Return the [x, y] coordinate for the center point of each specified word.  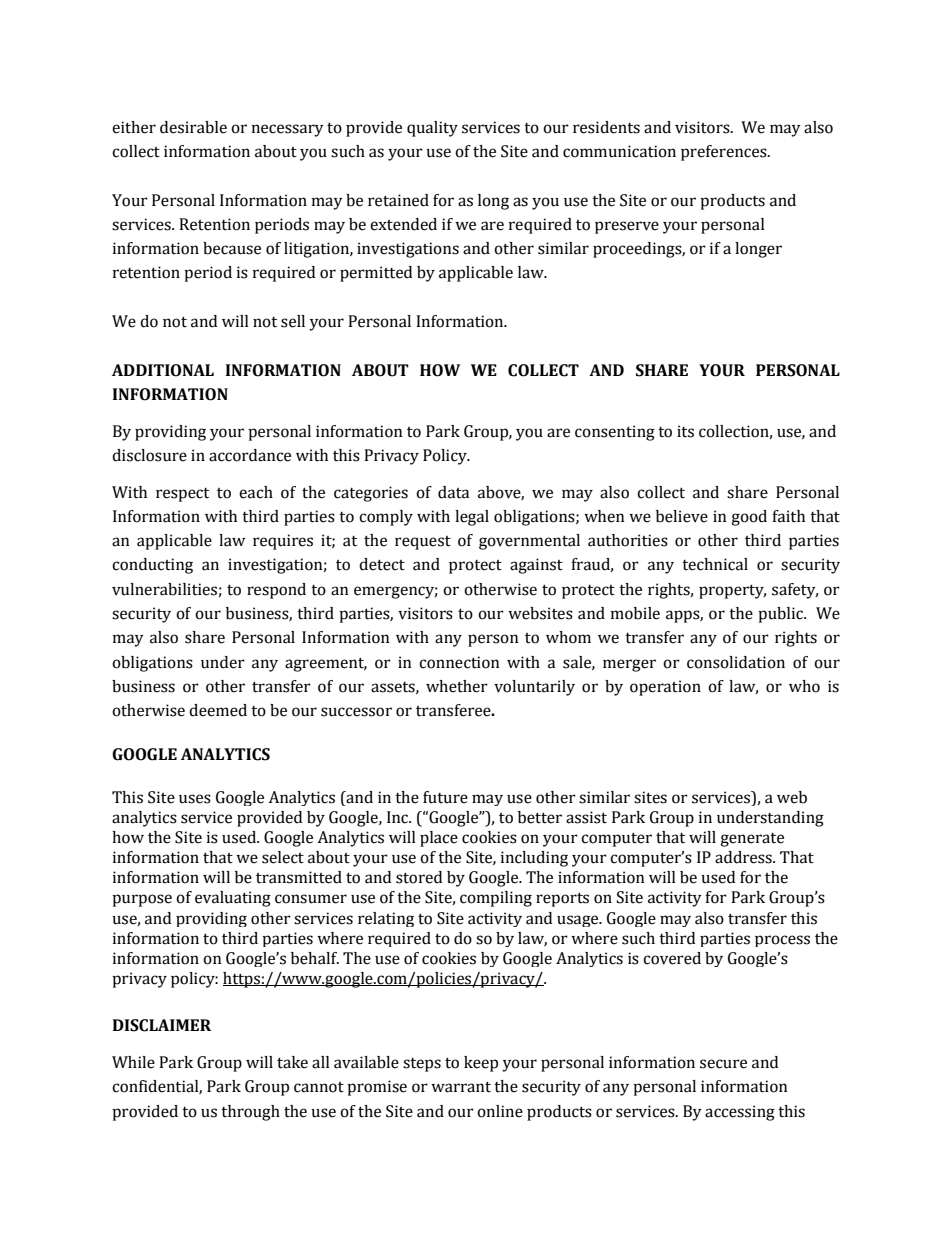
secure [723, 1064]
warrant [461, 1087]
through [250, 1113]
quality [432, 129]
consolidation [736, 662]
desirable [193, 127]
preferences [725, 153]
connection [459, 662]
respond [276, 591]
